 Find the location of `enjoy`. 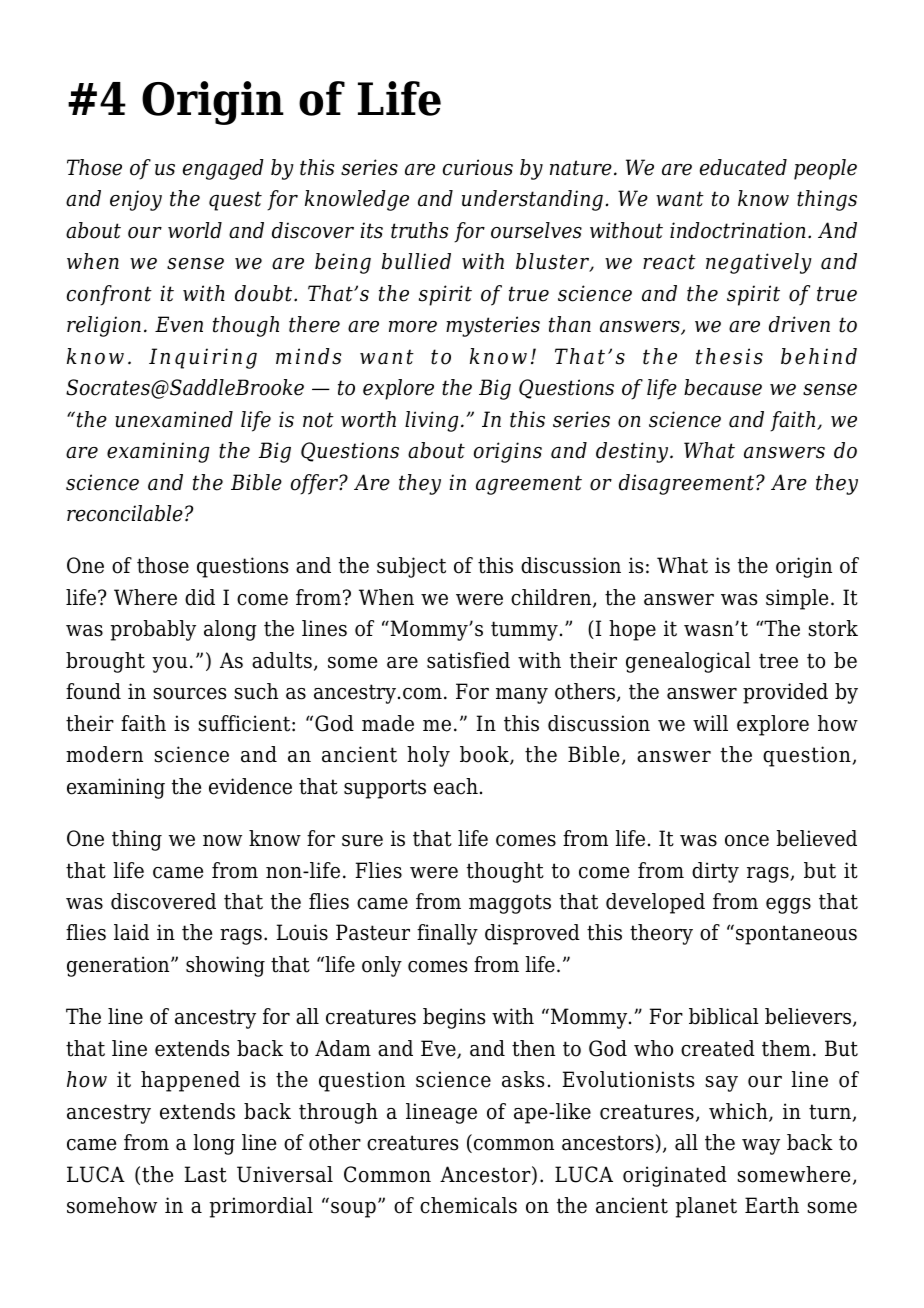

enjoy is located at coordinates (136, 200).
